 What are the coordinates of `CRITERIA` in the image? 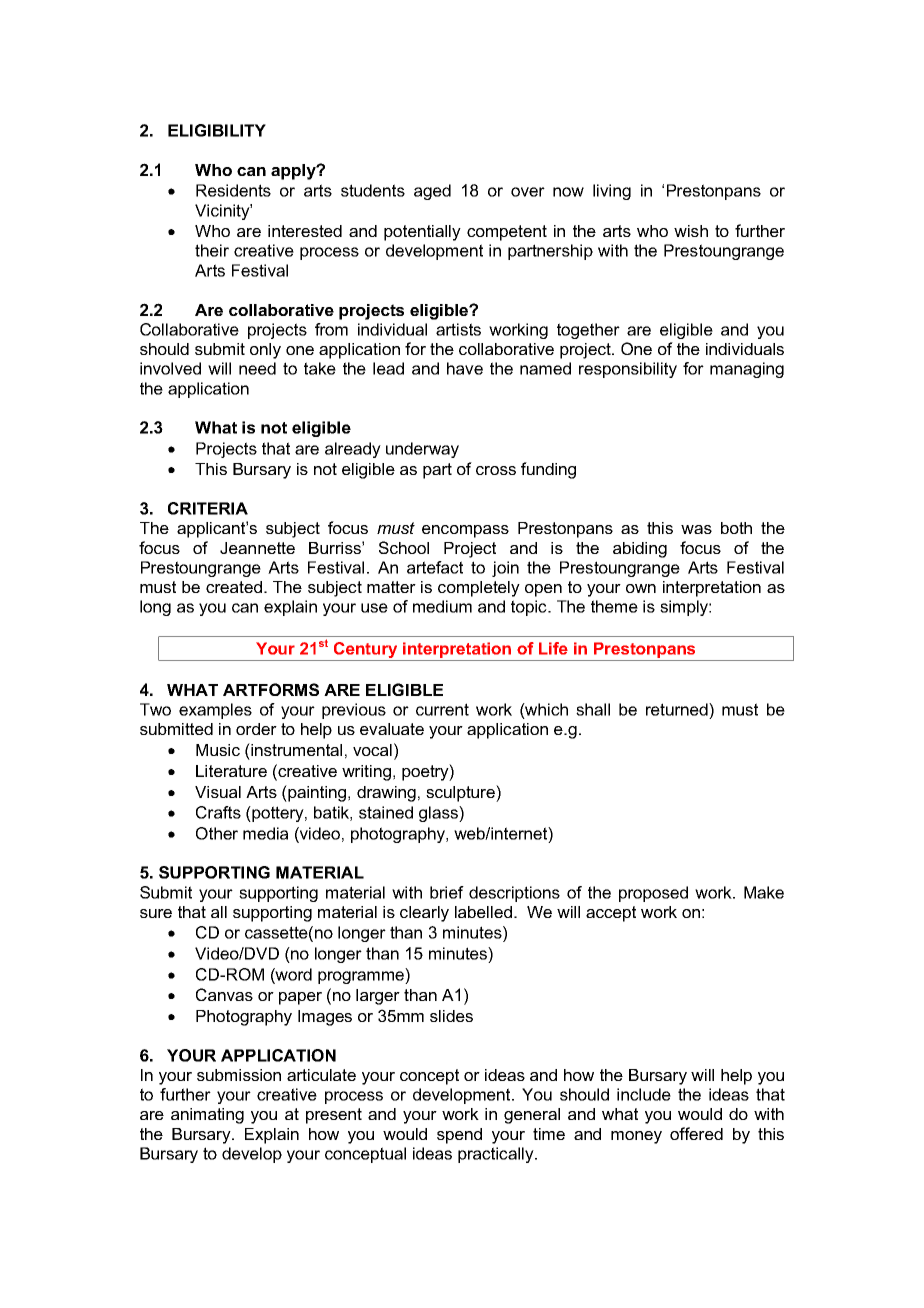 It's located at (208, 508).
